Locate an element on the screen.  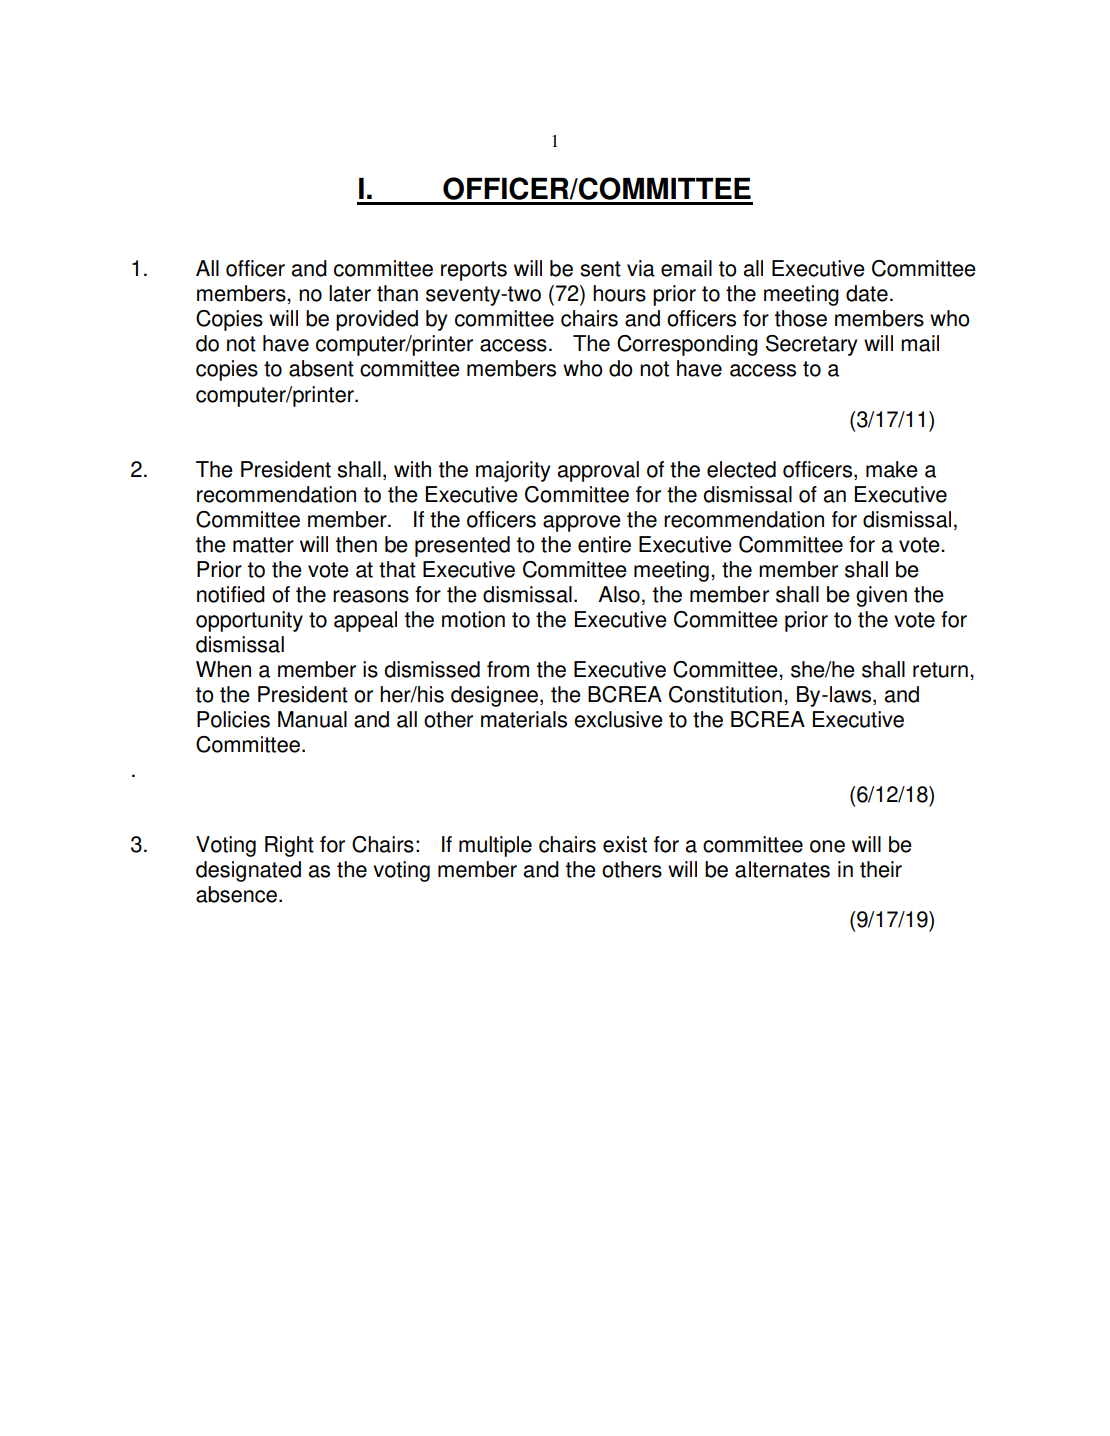
reasons is located at coordinates (371, 596).
